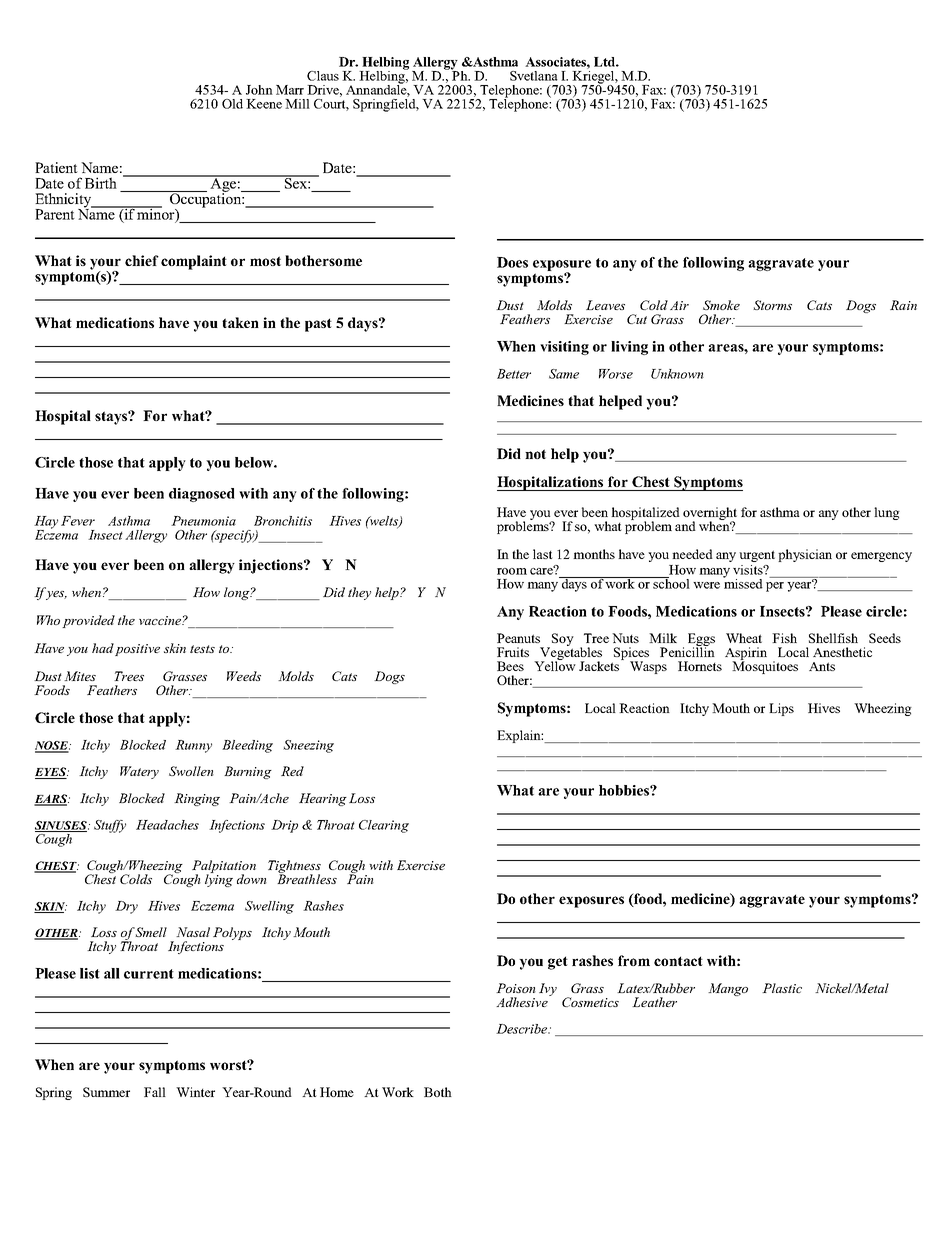  I want to click on taken, so click(240, 322).
